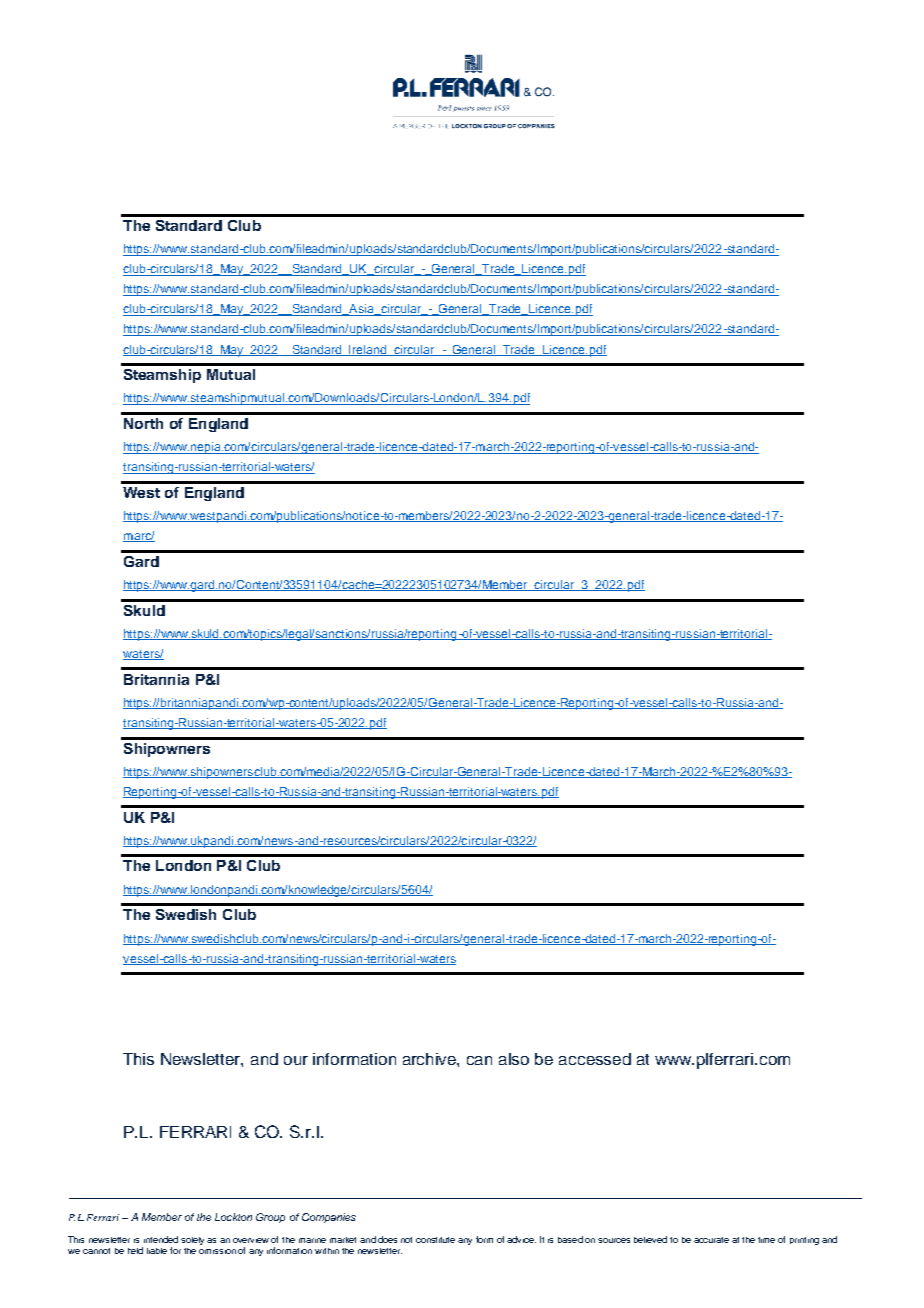  I want to click on Companies, so click(329, 1218).
